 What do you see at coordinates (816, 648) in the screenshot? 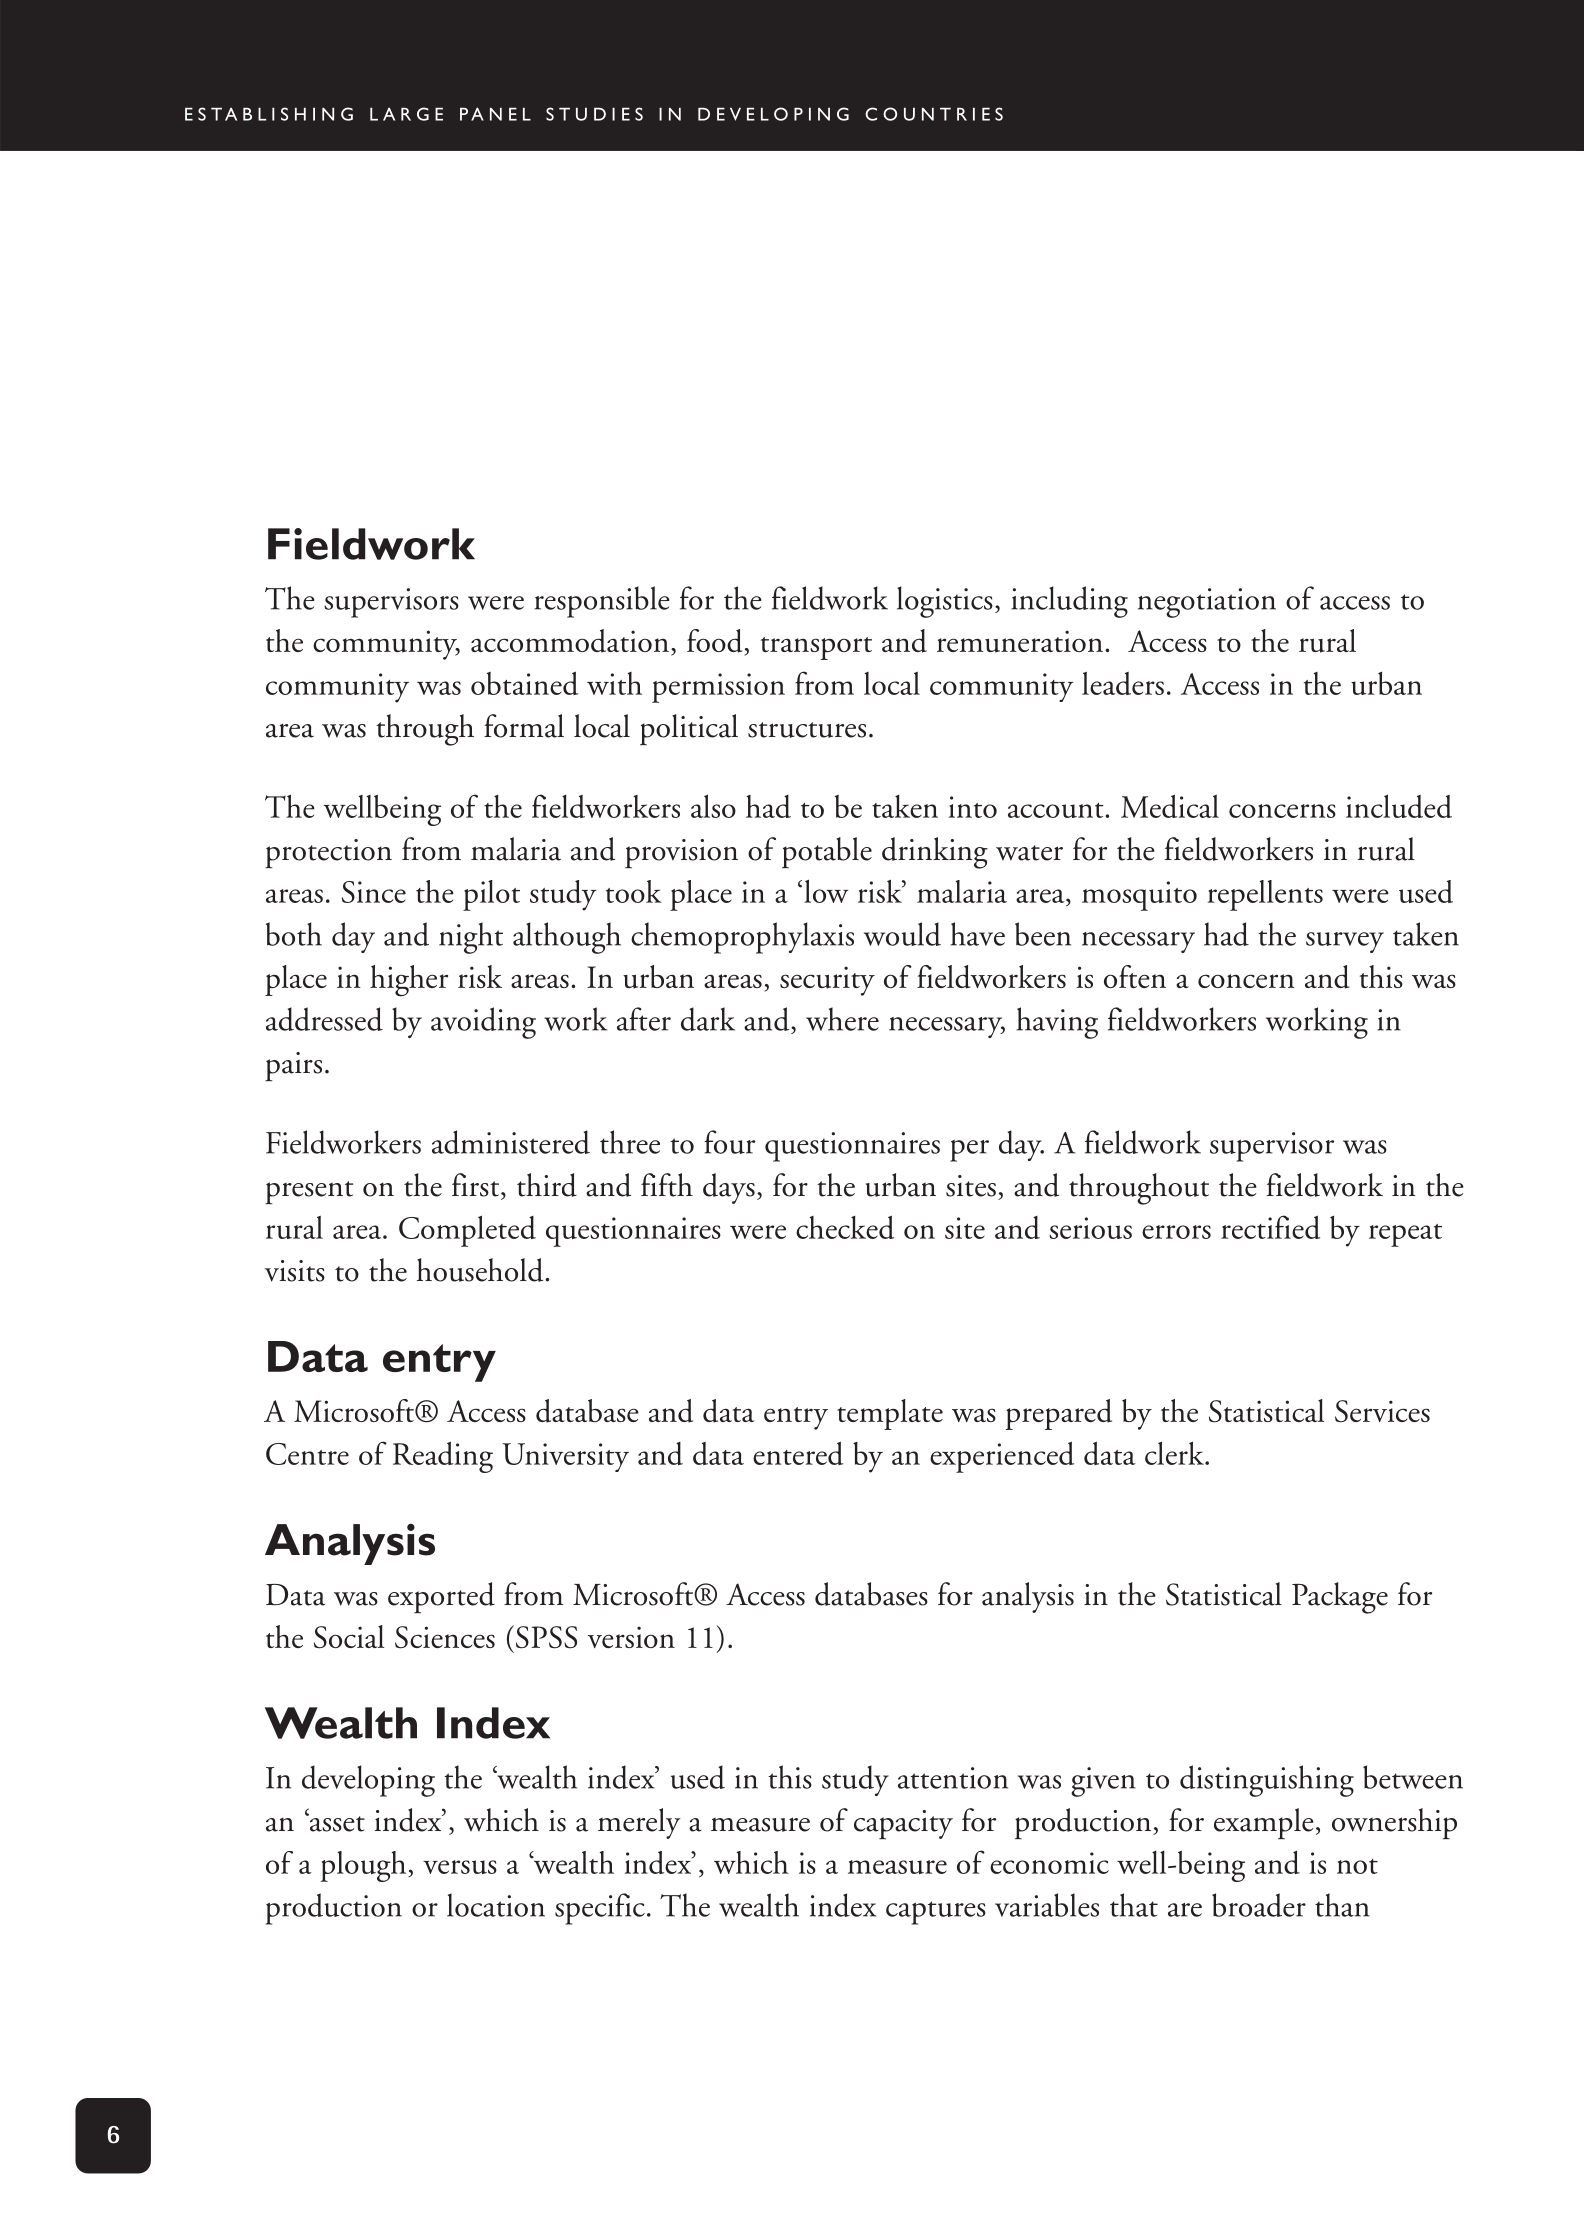
I see `transport` at bounding box center [816, 648].
